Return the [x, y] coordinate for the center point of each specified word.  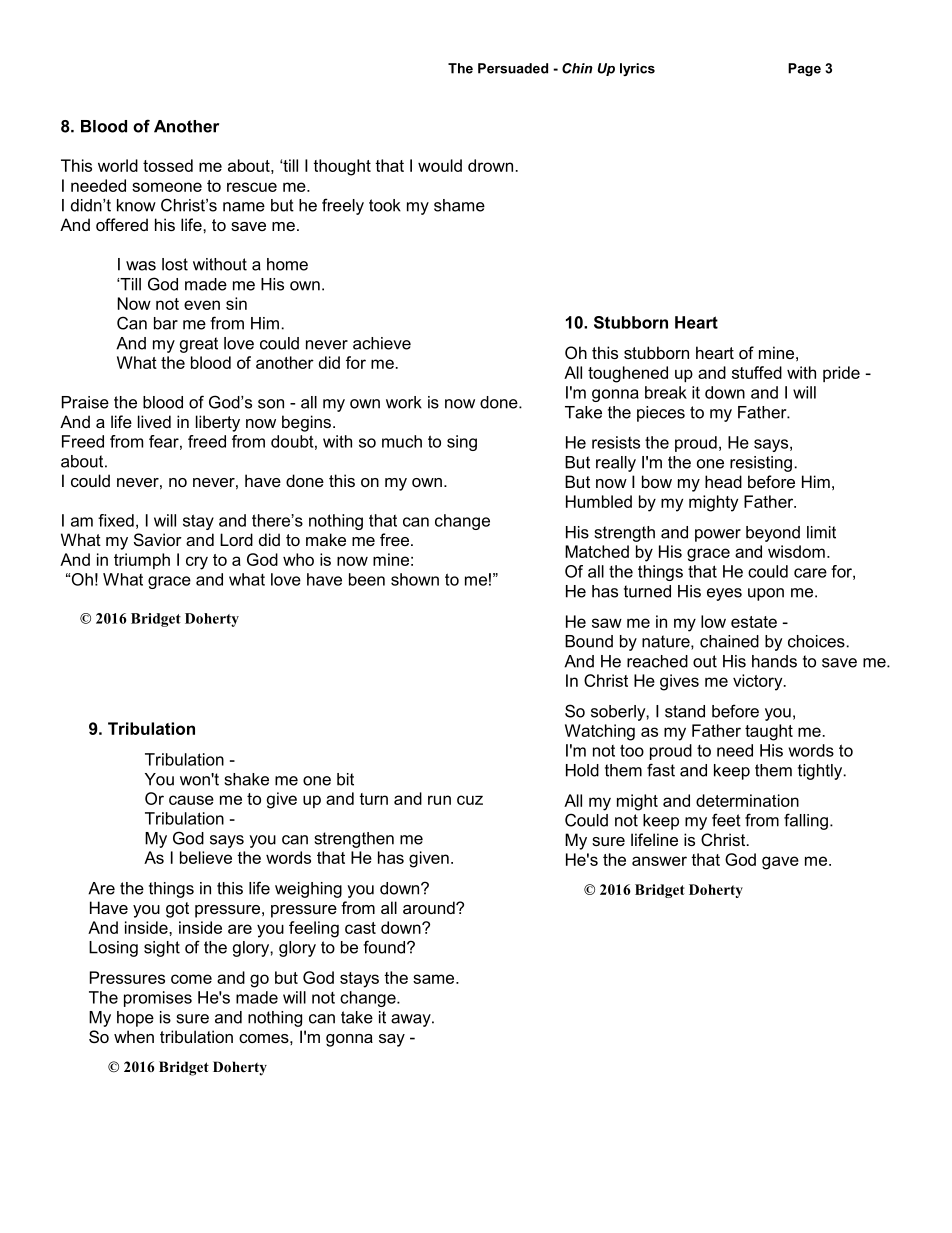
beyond [773, 534]
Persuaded [513, 68]
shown [415, 579]
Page [804, 69]
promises [158, 999]
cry [197, 563]
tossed [168, 165]
